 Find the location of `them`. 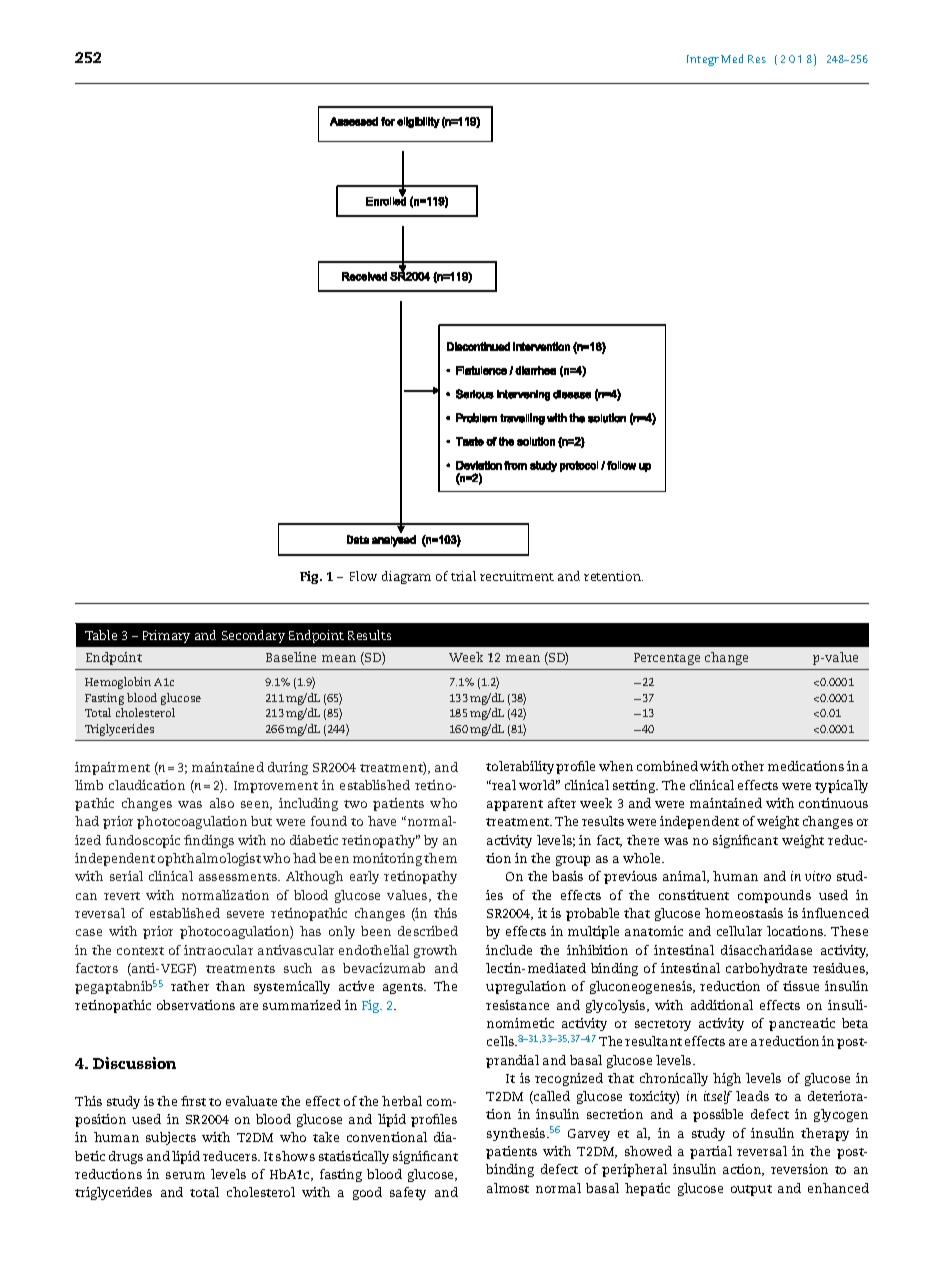

them is located at coordinates (440, 858).
